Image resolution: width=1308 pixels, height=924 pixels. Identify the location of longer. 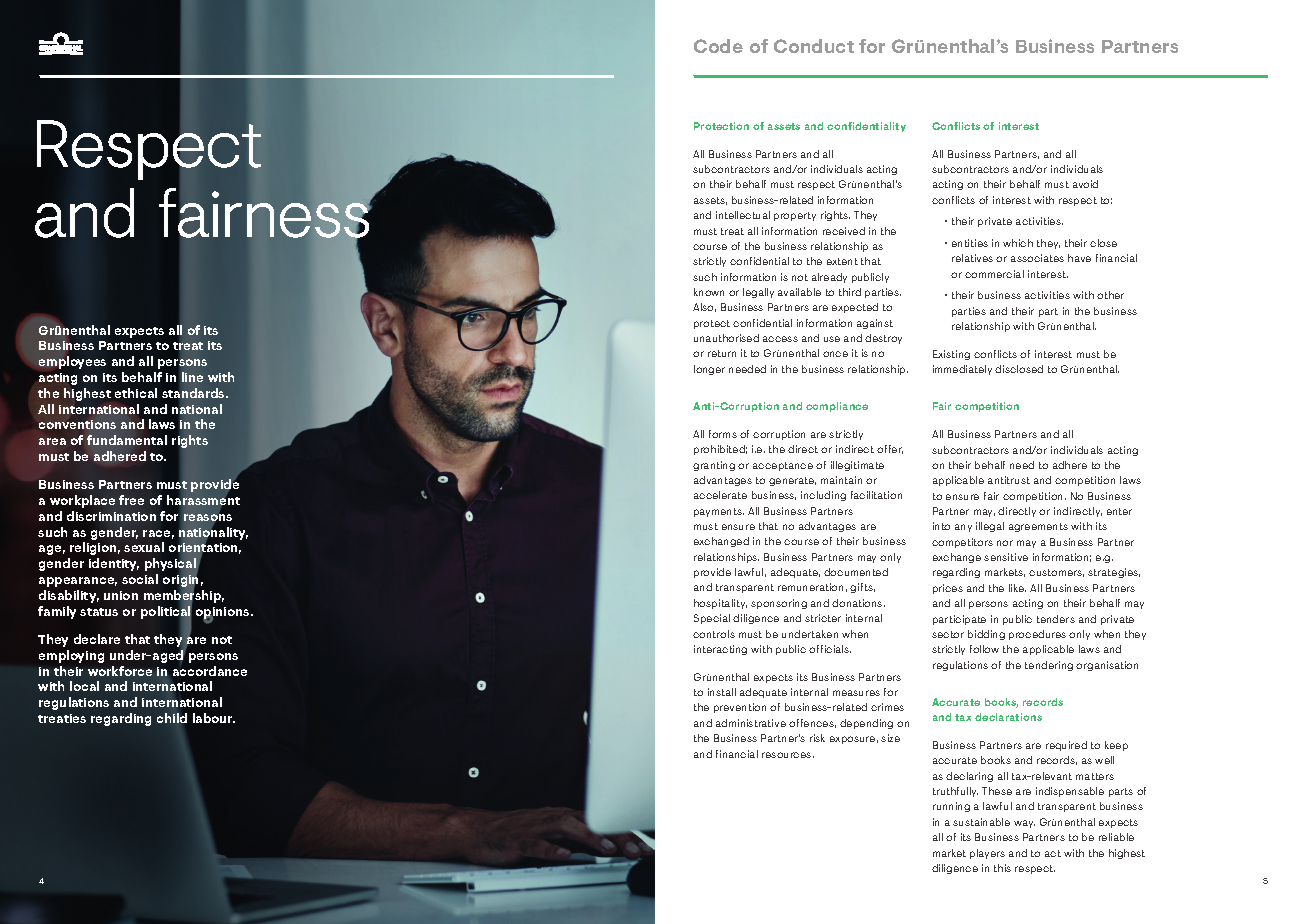
(709, 370).
